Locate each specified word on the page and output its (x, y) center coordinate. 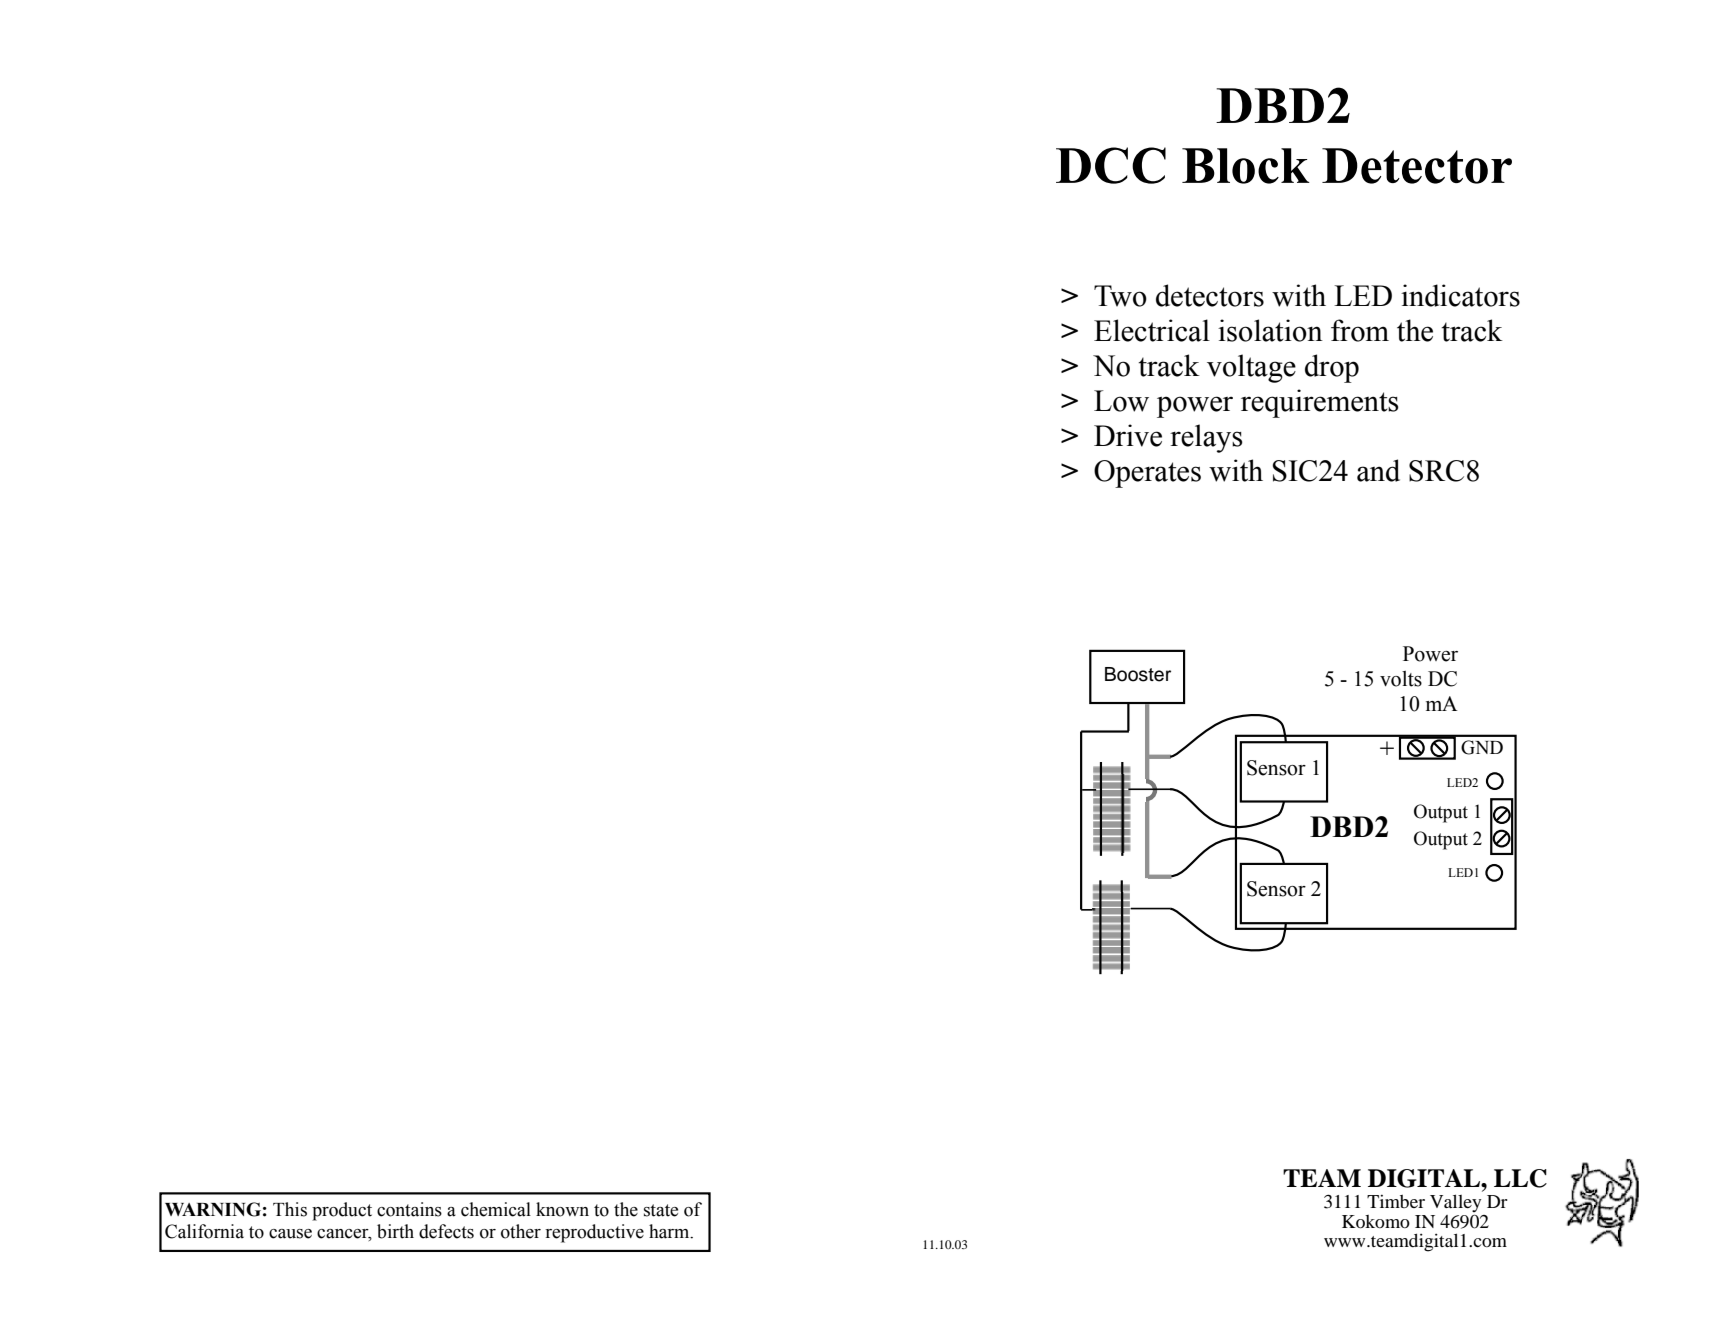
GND (1482, 747)
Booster (1138, 674)
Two (1120, 296)
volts (1401, 679)
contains (409, 1209)
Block (1246, 166)
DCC (1111, 165)
